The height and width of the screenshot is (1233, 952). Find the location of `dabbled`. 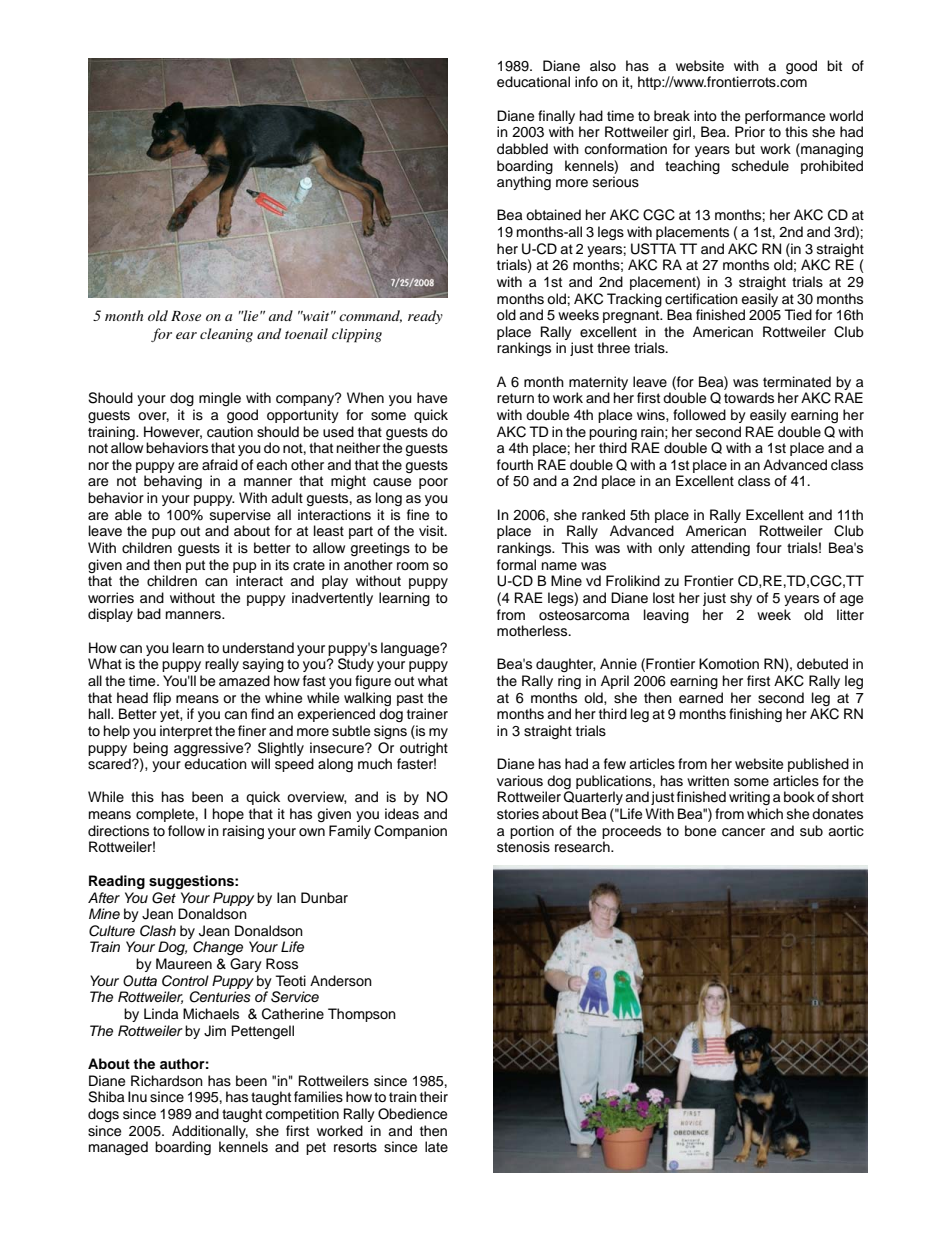

dabbled is located at coordinates (522, 149).
